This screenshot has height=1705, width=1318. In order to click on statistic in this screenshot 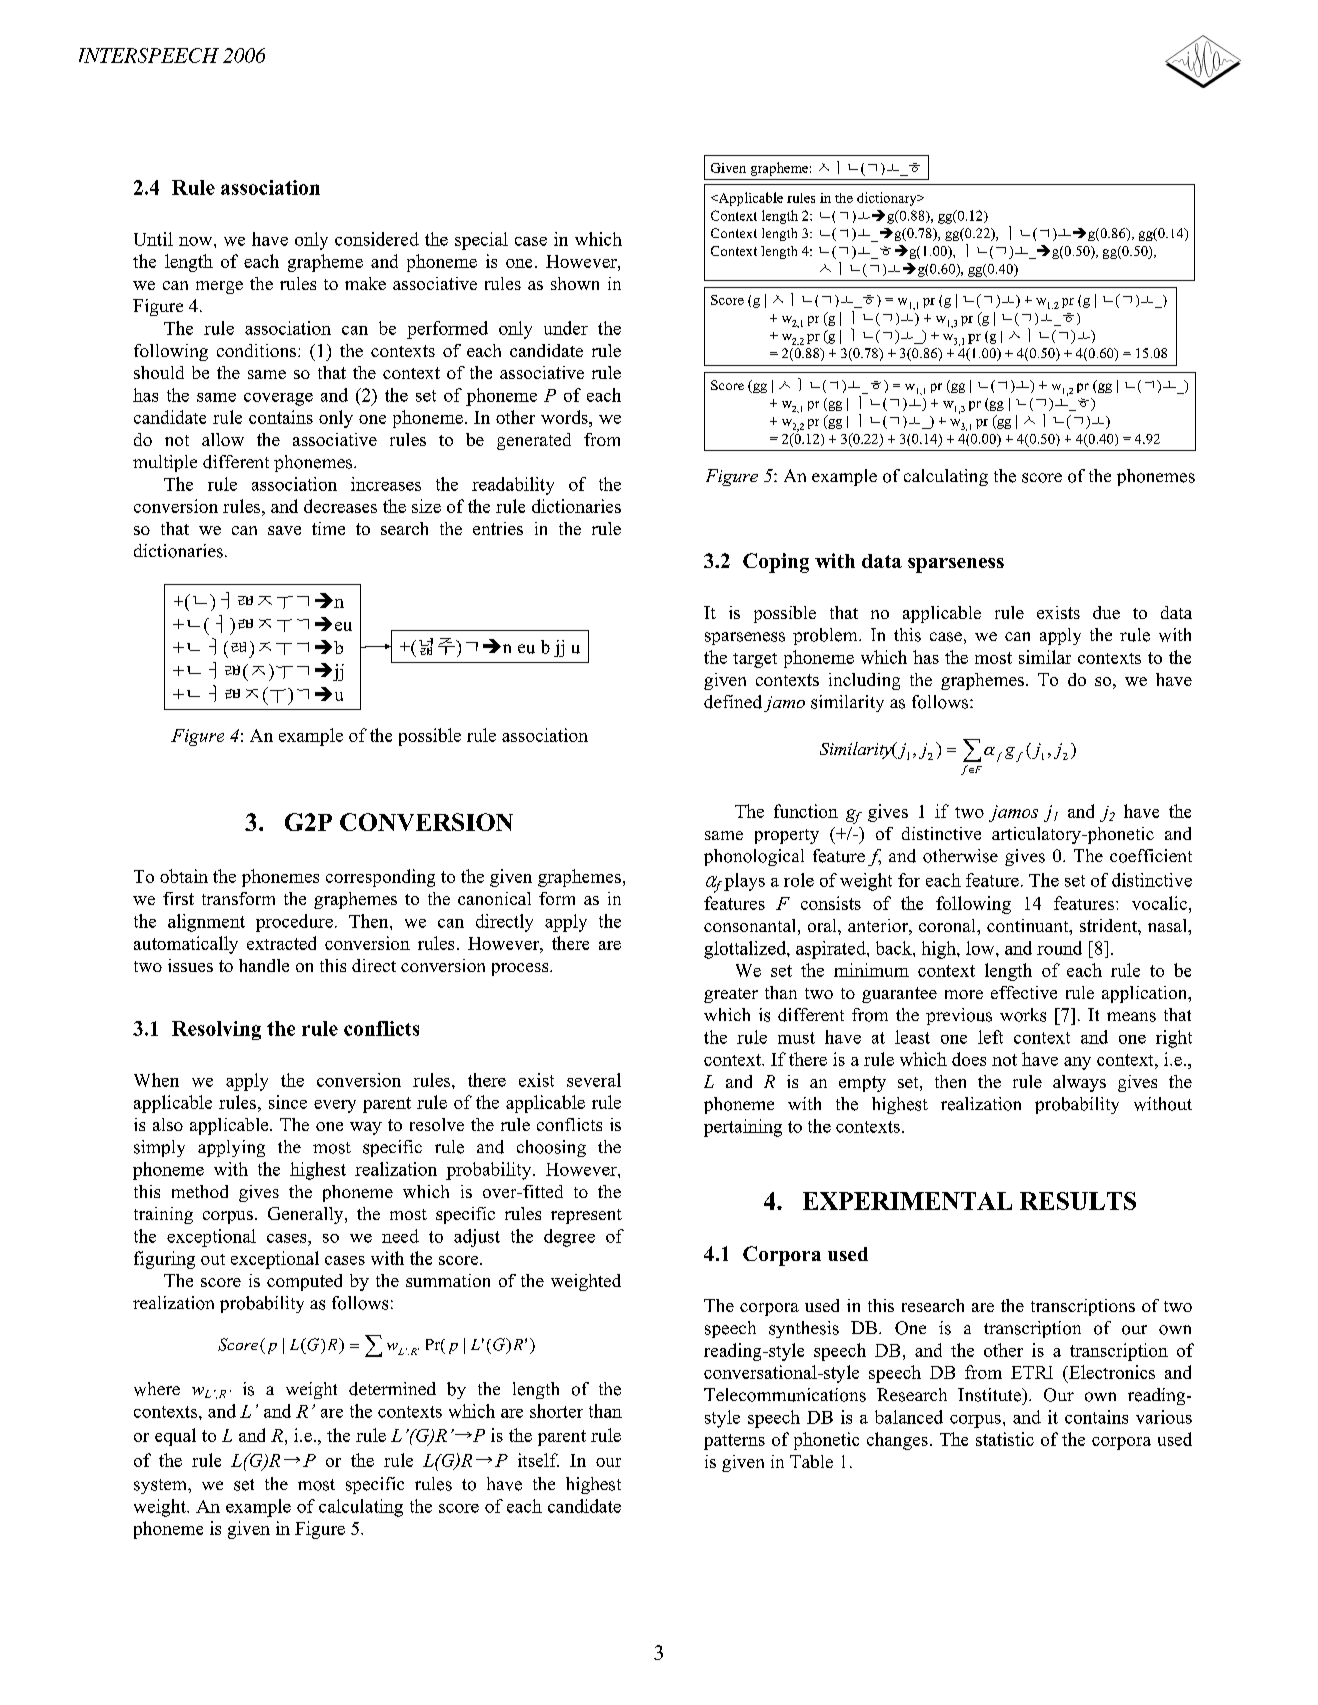, I will do `click(1005, 1439)`.
